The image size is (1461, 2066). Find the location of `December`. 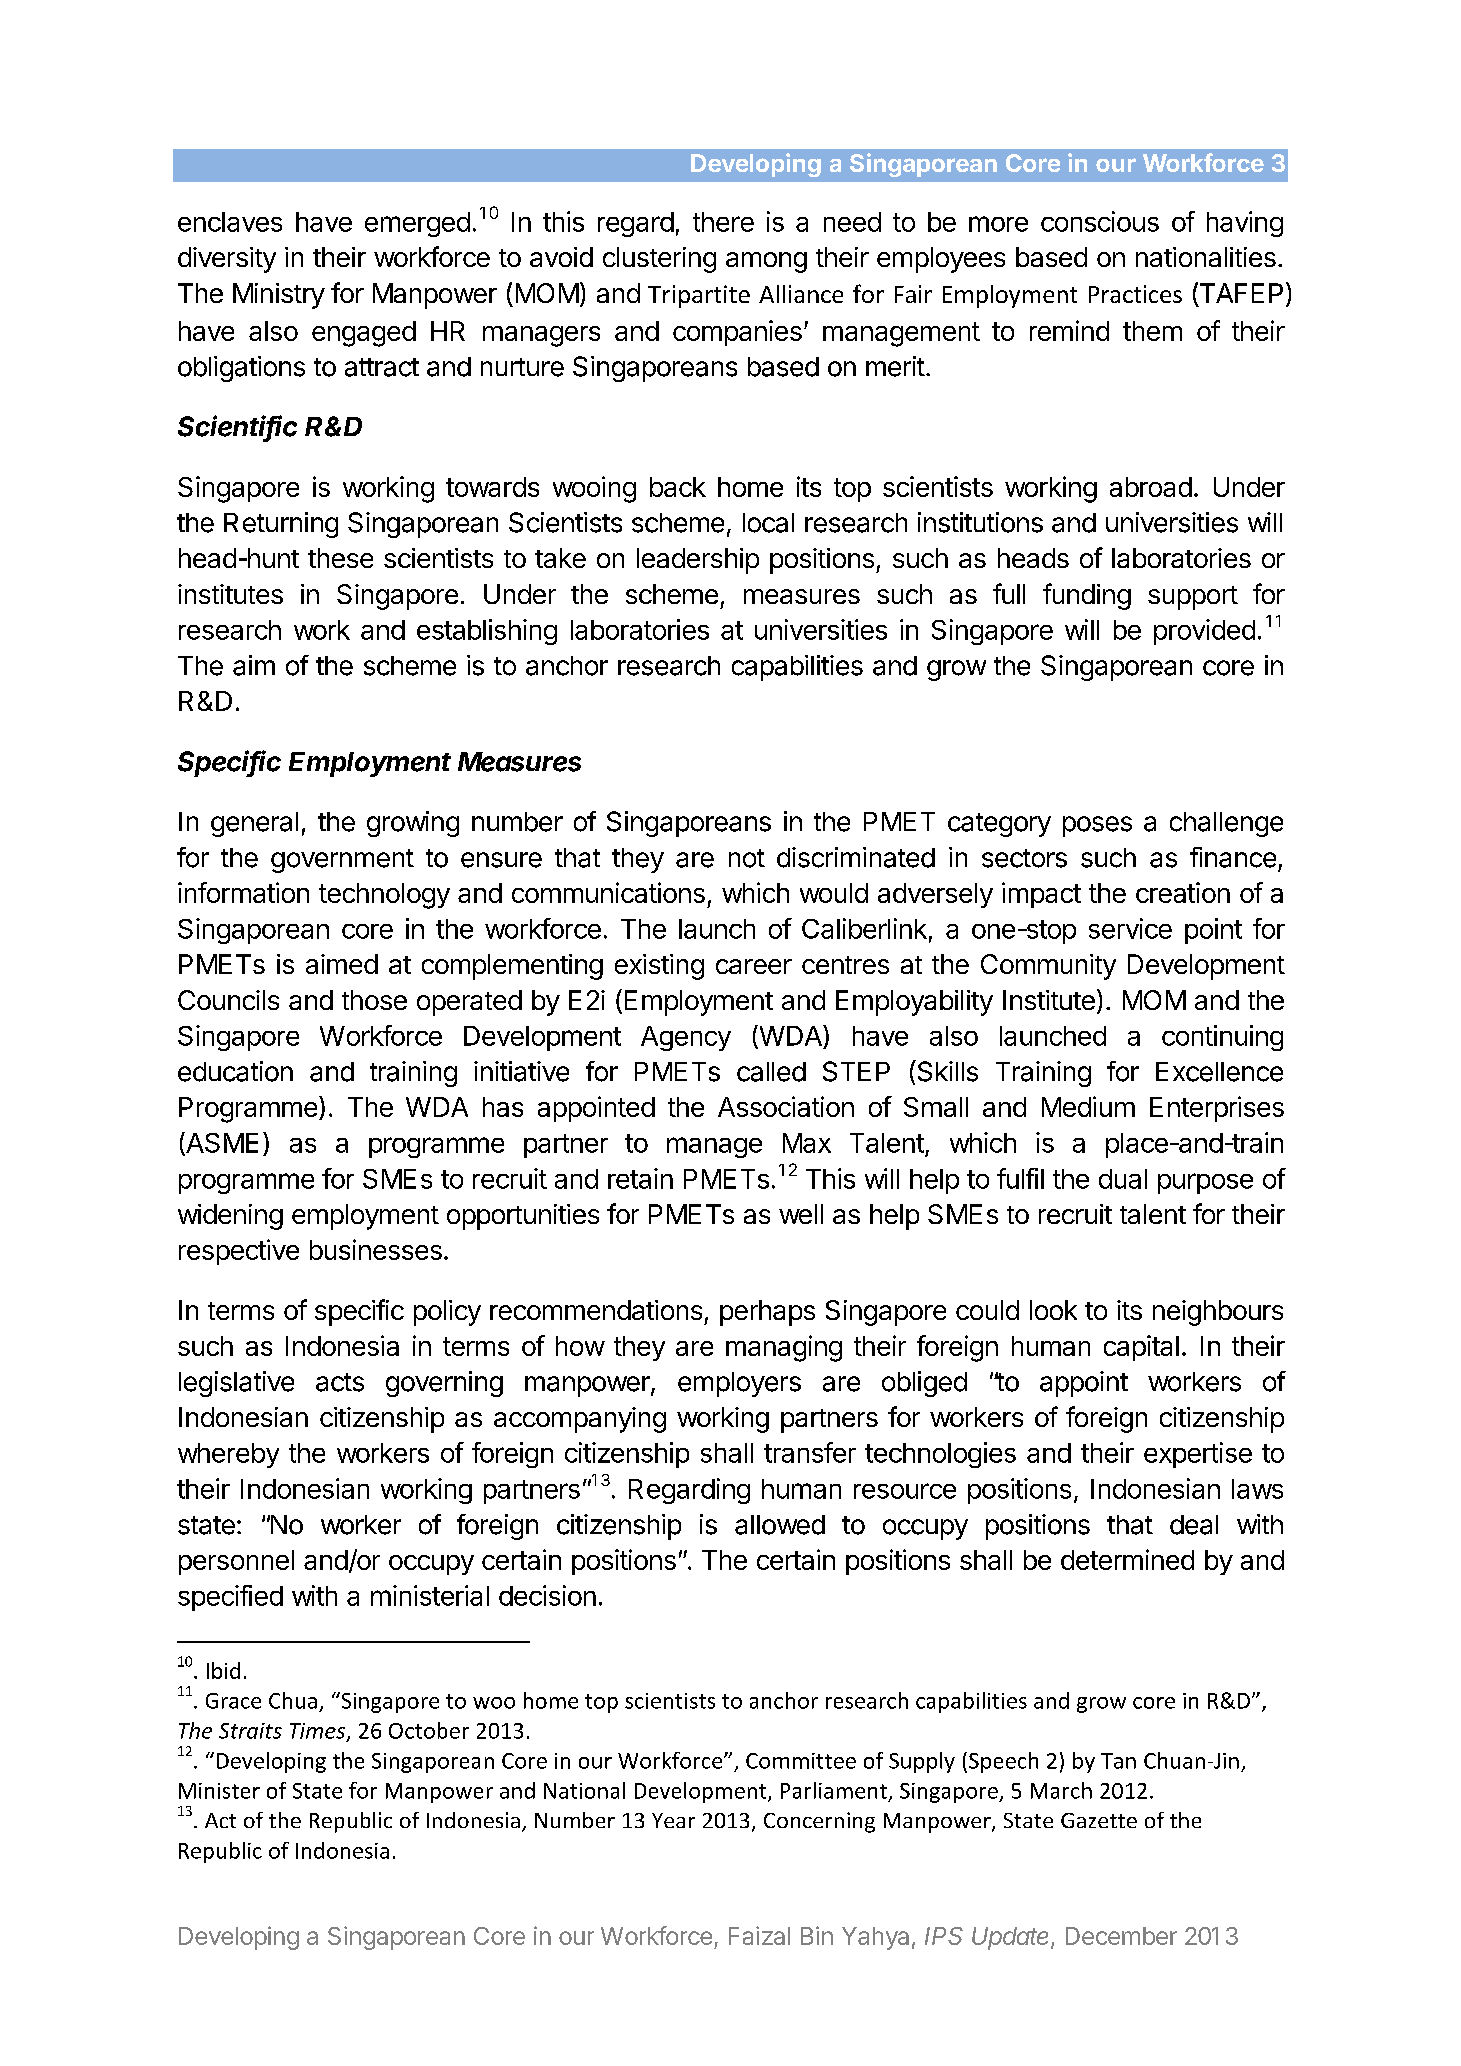

December is located at coordinates (1121, 1936).
